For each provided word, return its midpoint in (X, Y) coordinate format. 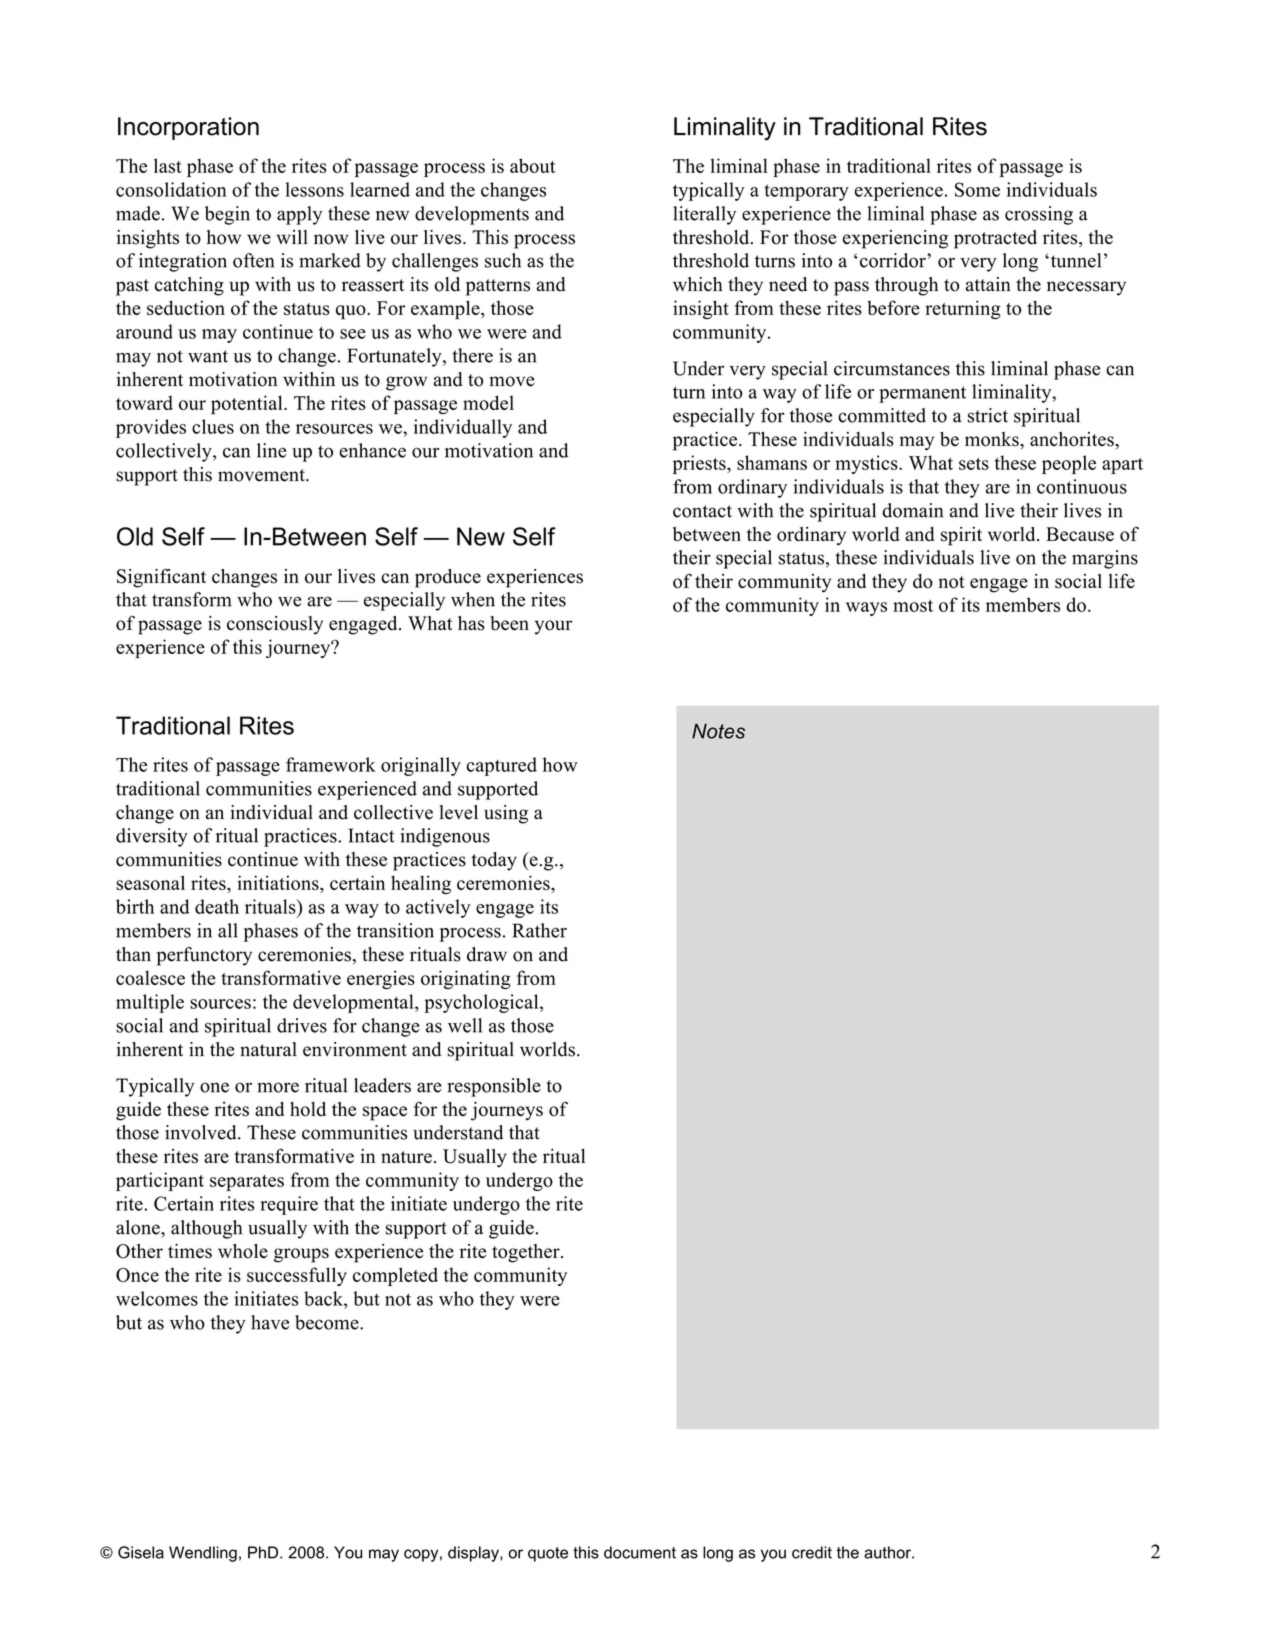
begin (227, 215)
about (533, 165)
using (506, 814)
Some (977, 189)
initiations (279, 882)
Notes (718, 731)
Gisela (141, 1552)
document (640, 1552)
